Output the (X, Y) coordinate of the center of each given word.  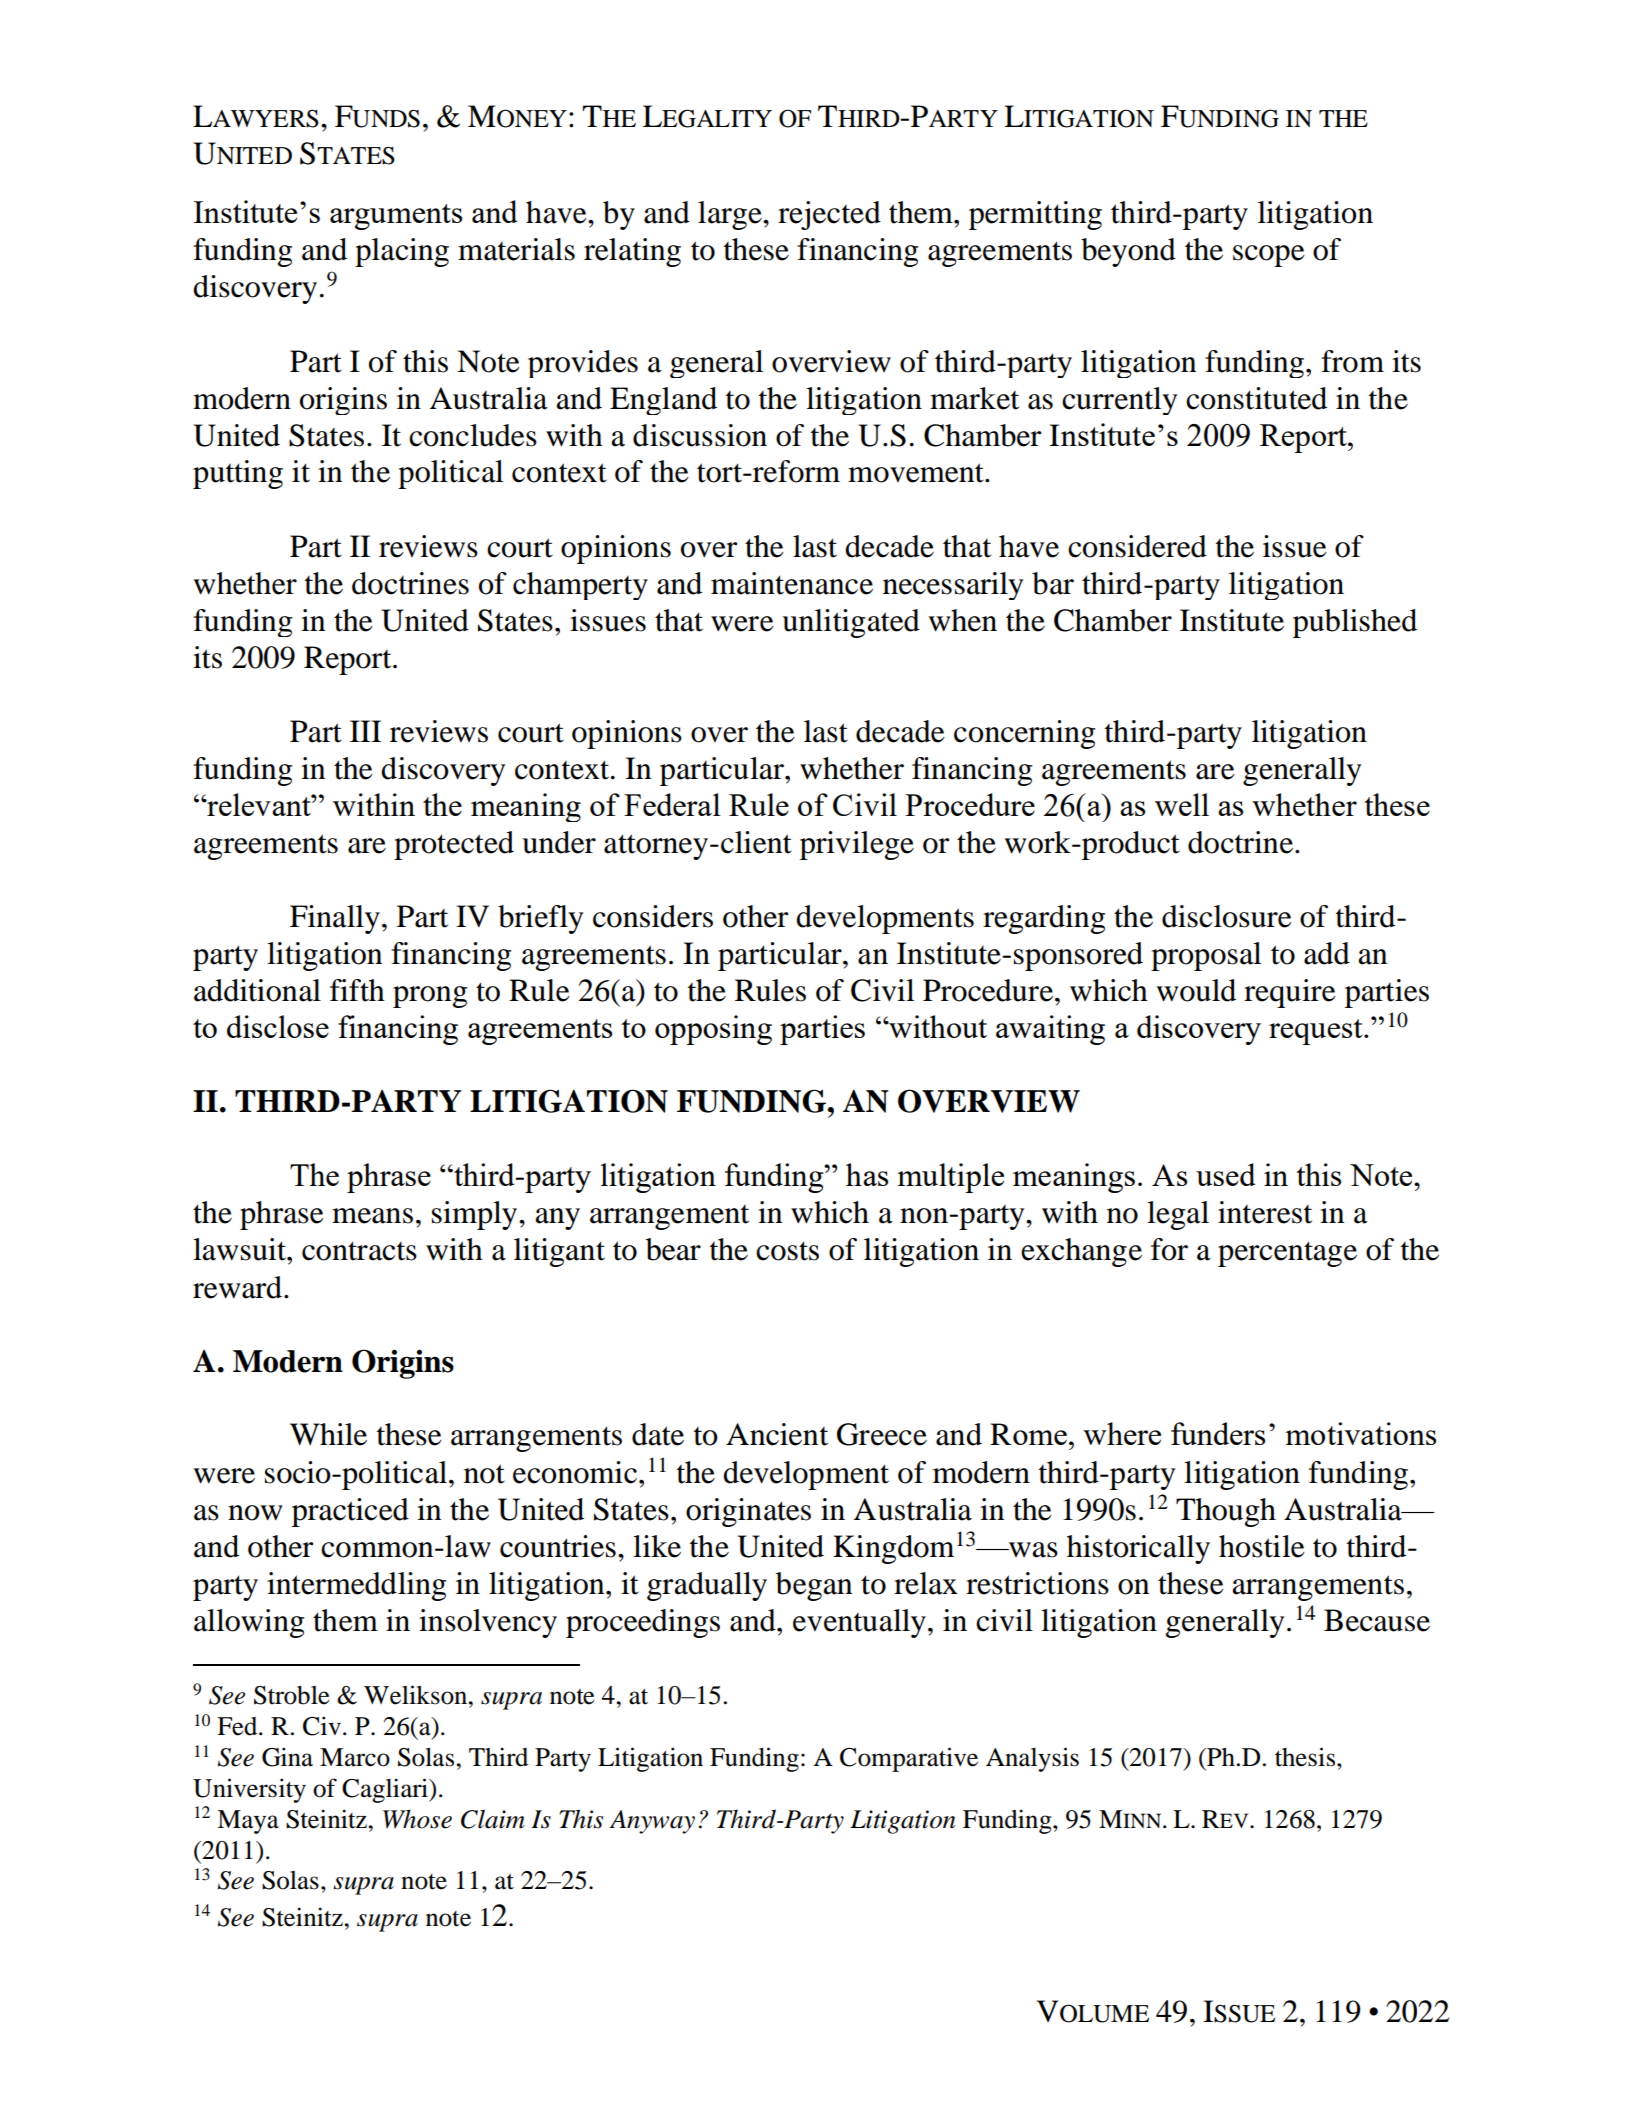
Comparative (909, 1759)
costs (787, 1251)
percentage (1287, 1254)
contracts (359, 1251)
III (365, 731)
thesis (1306, 1757)
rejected (829, 215)
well (1182, 804)
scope (1269, 256)
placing (402, 252)
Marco (355, 1757)
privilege (857, 845)
